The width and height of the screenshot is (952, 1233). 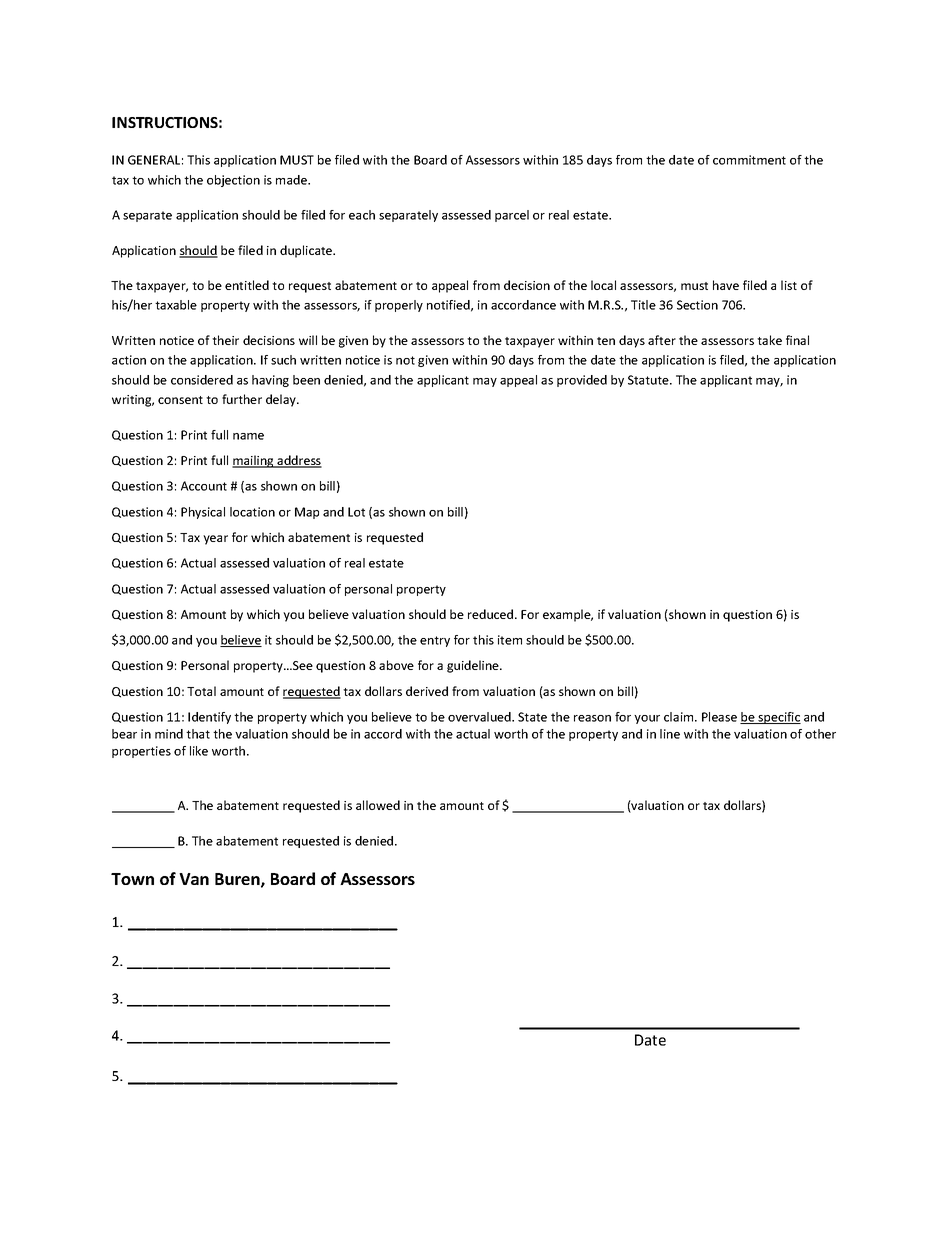 I want to click on parcel, so click(x=512, y=216).
